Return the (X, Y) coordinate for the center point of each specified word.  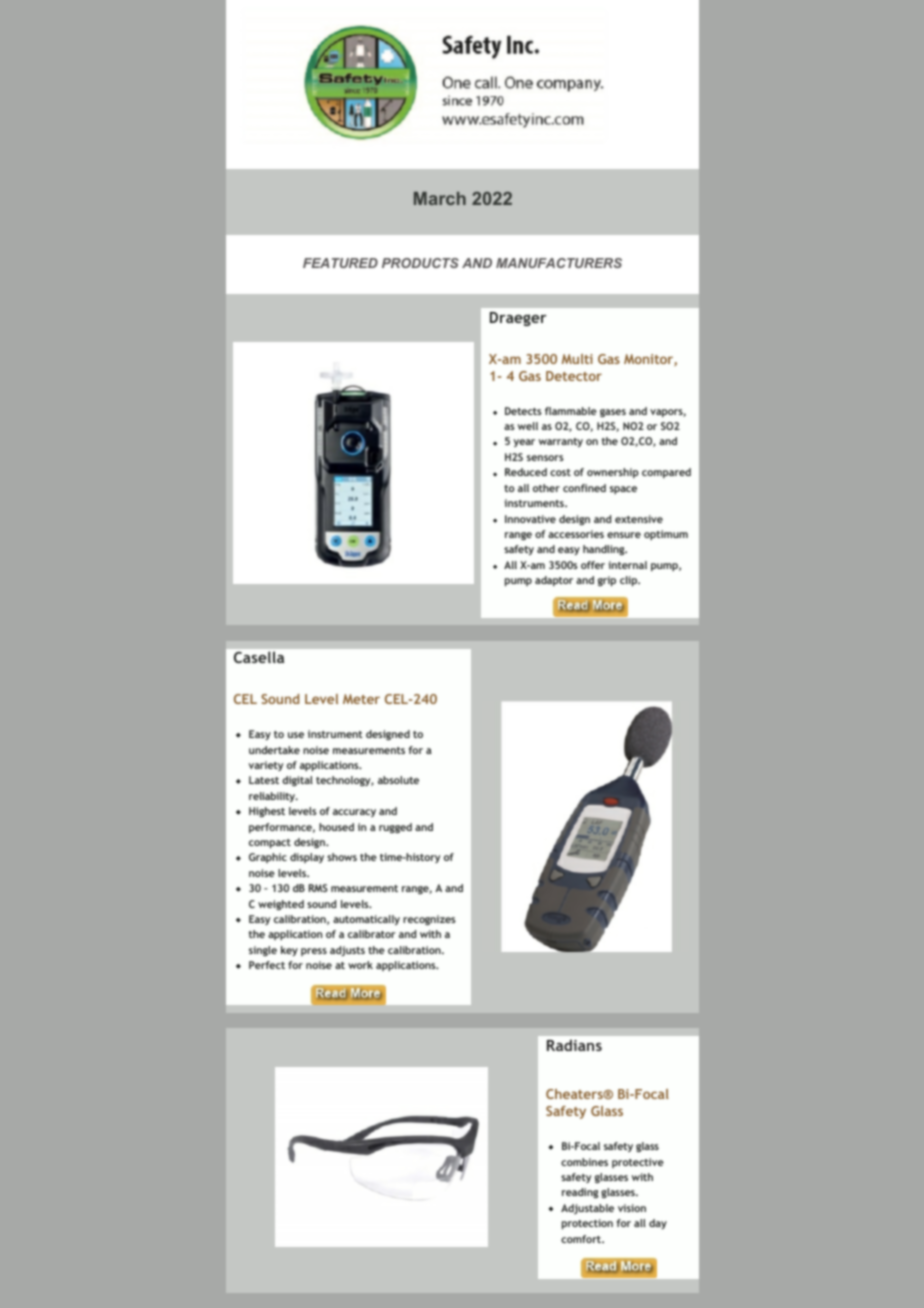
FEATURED (340, 263)
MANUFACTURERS (559, 263)
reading (580, 1193)
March (440, 198)
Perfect (267, 965)
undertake (274, 750)
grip (607, 581)
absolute (398, 780)
